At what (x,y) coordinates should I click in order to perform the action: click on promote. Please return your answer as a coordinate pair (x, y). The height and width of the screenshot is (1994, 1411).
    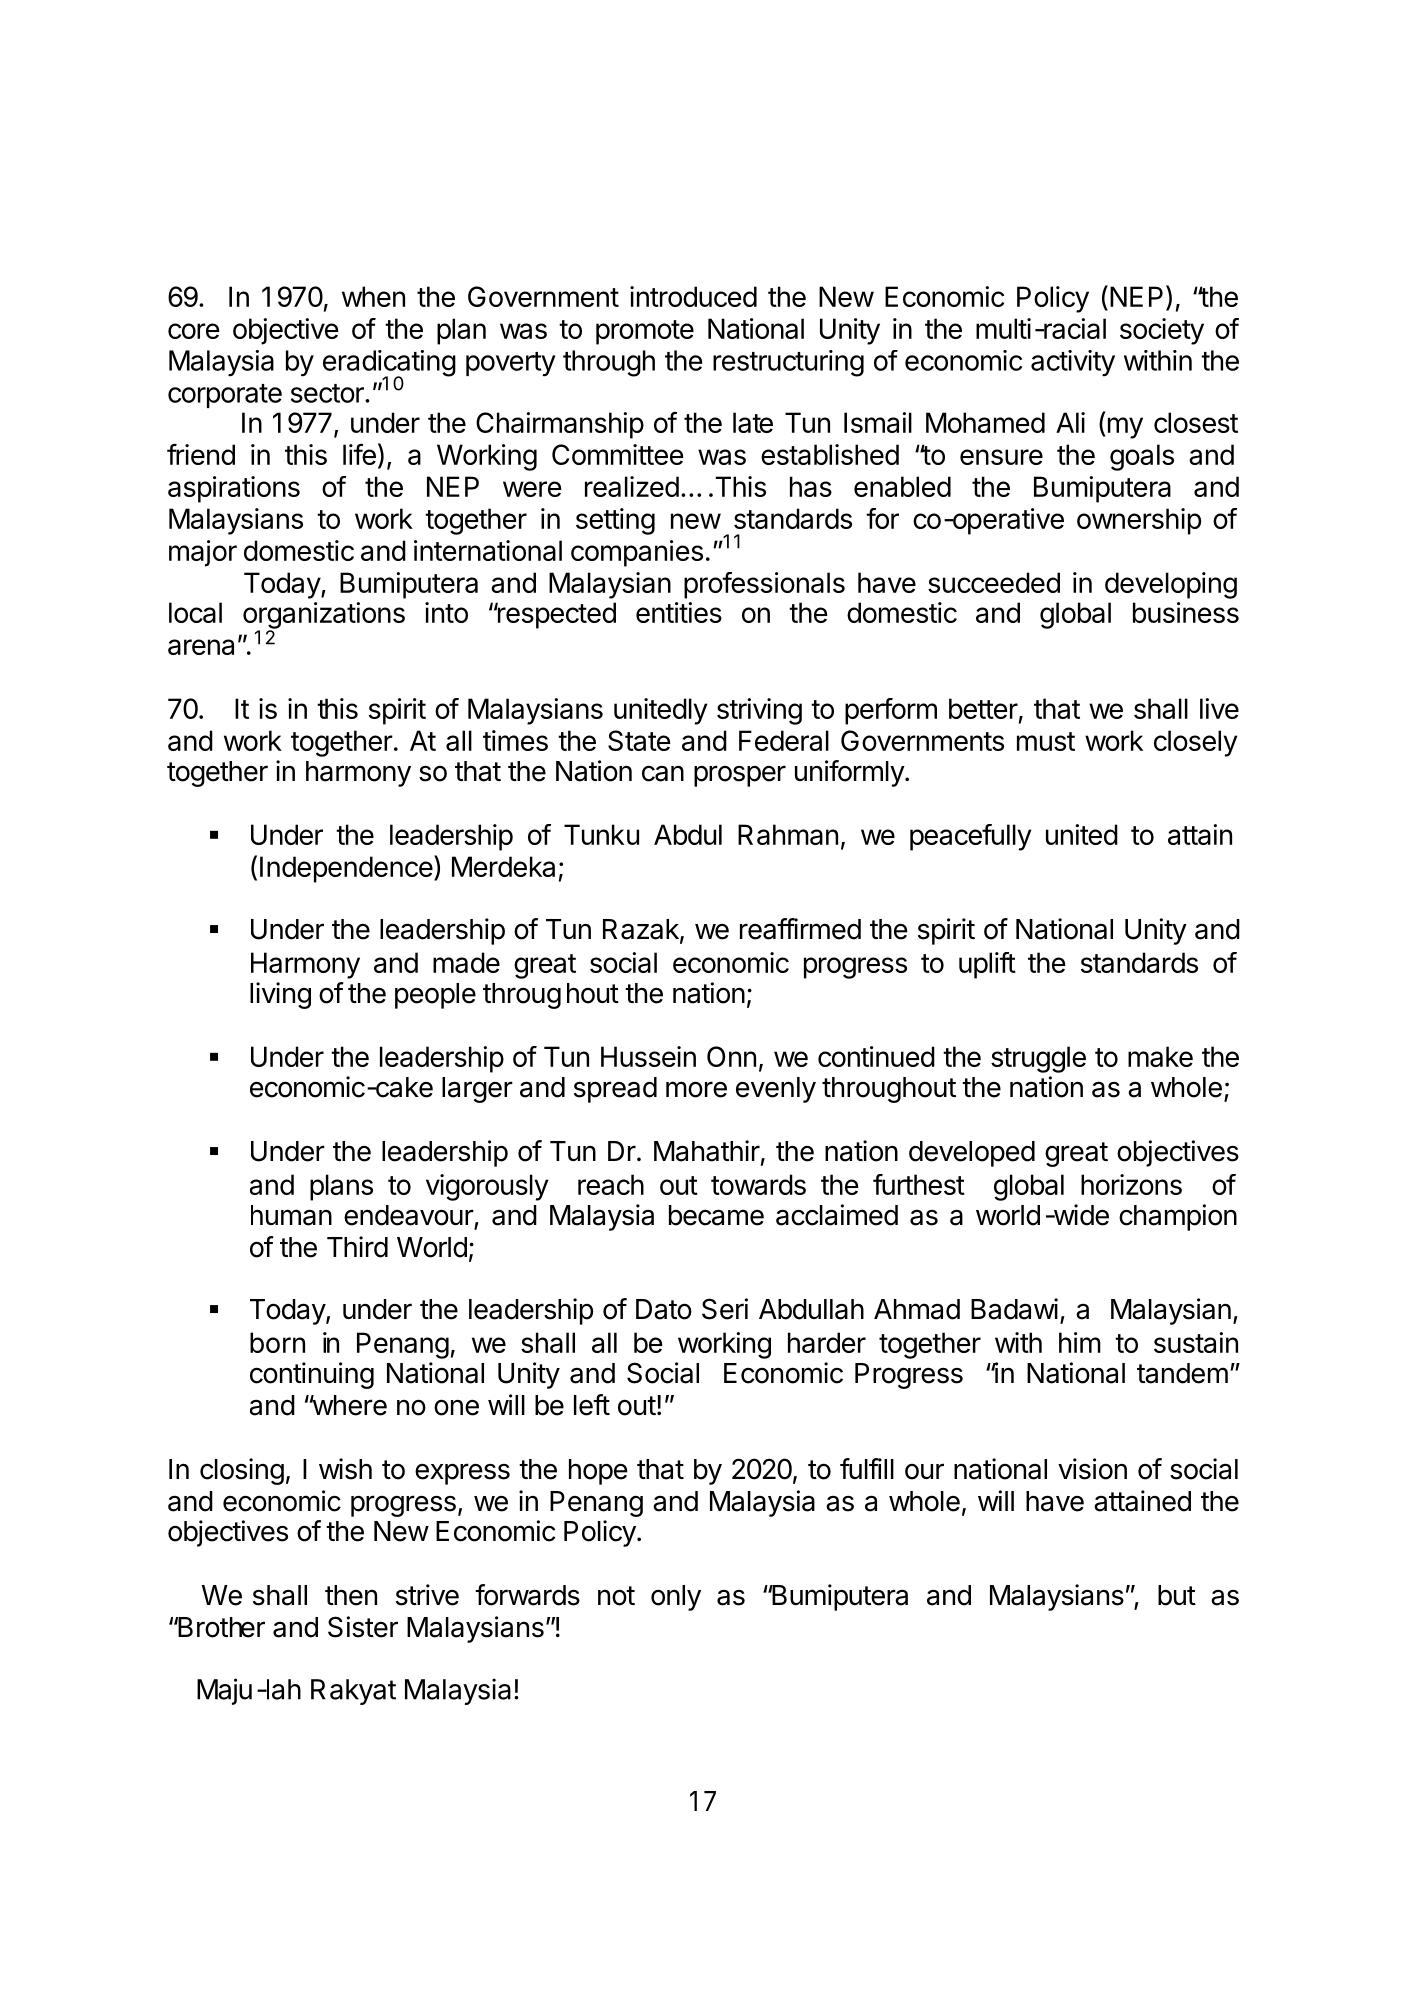
    Looking at the image, I should click on (645, 332).
